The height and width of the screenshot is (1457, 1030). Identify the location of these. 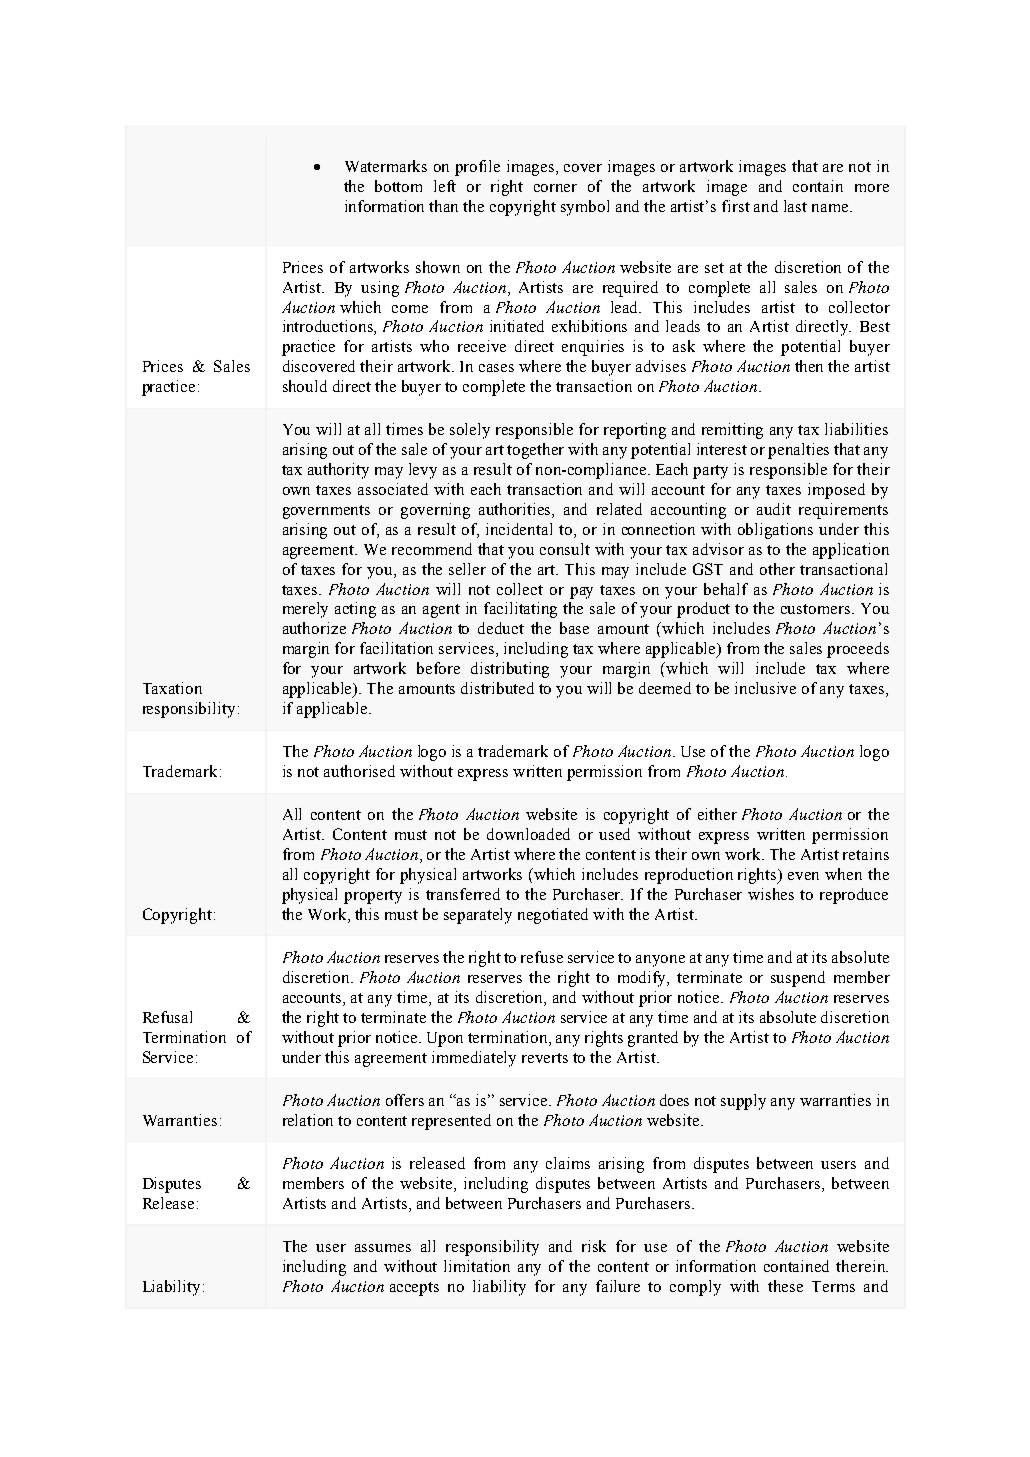
(785, 1286).
